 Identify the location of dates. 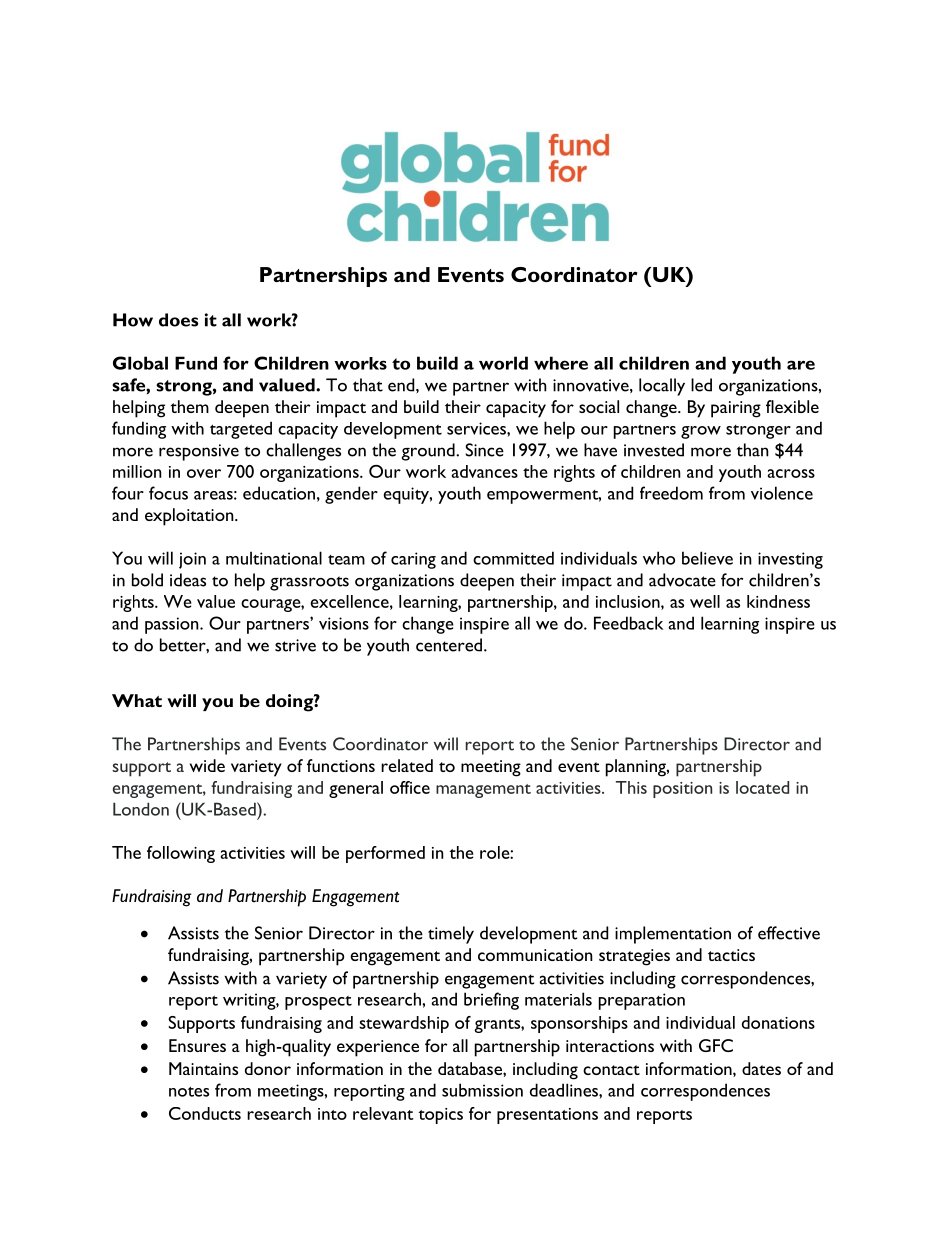
(761, 1068).
